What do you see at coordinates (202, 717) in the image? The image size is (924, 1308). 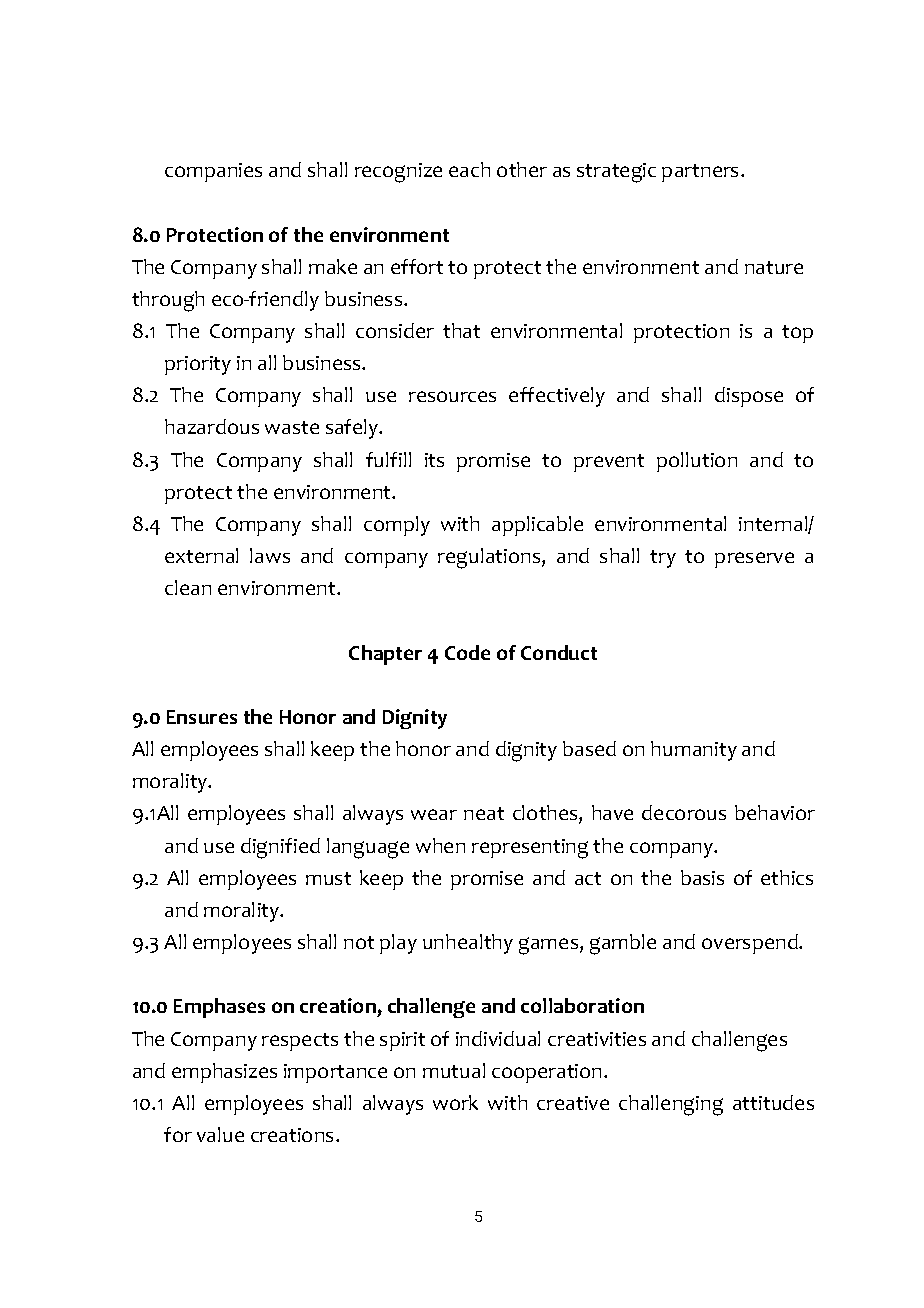 I see `Ensures` at bounding box center [202, 717].
